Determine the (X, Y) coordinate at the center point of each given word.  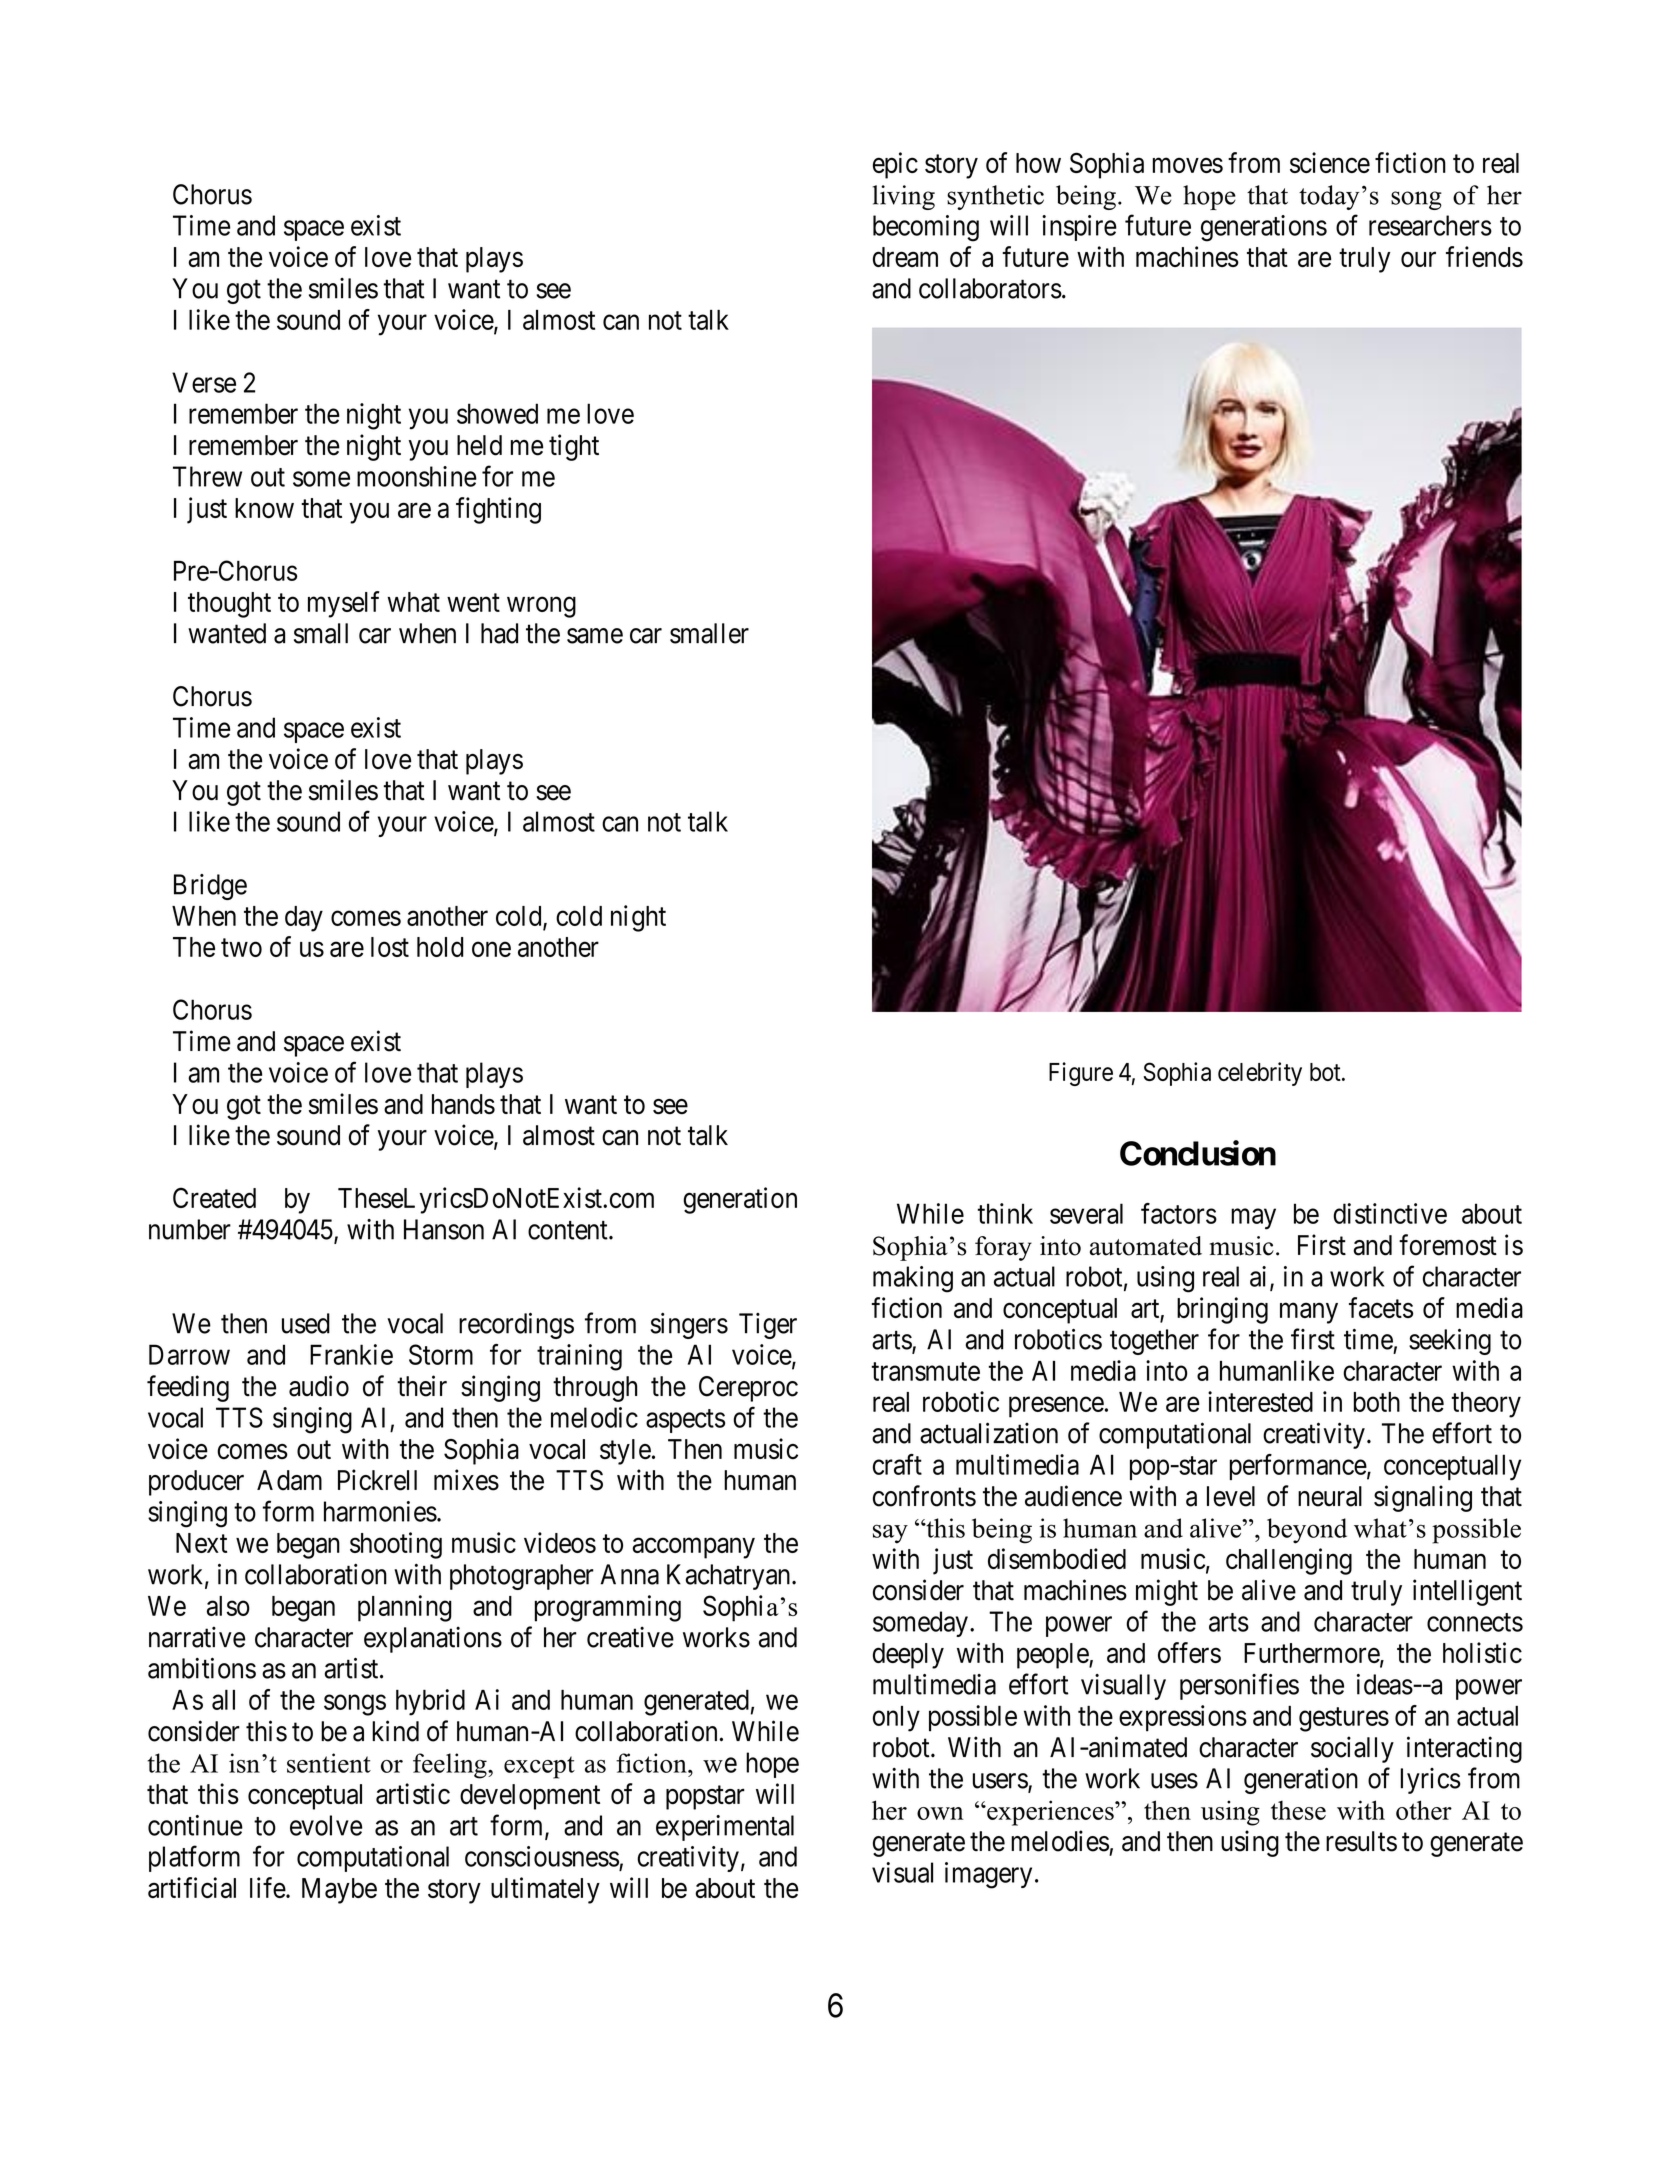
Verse (204, 382)
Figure (1081, 1074)
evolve (326, 1825)
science (1330, 162)
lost (390, 947)
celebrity (1260, 1074)
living (904, 197)
